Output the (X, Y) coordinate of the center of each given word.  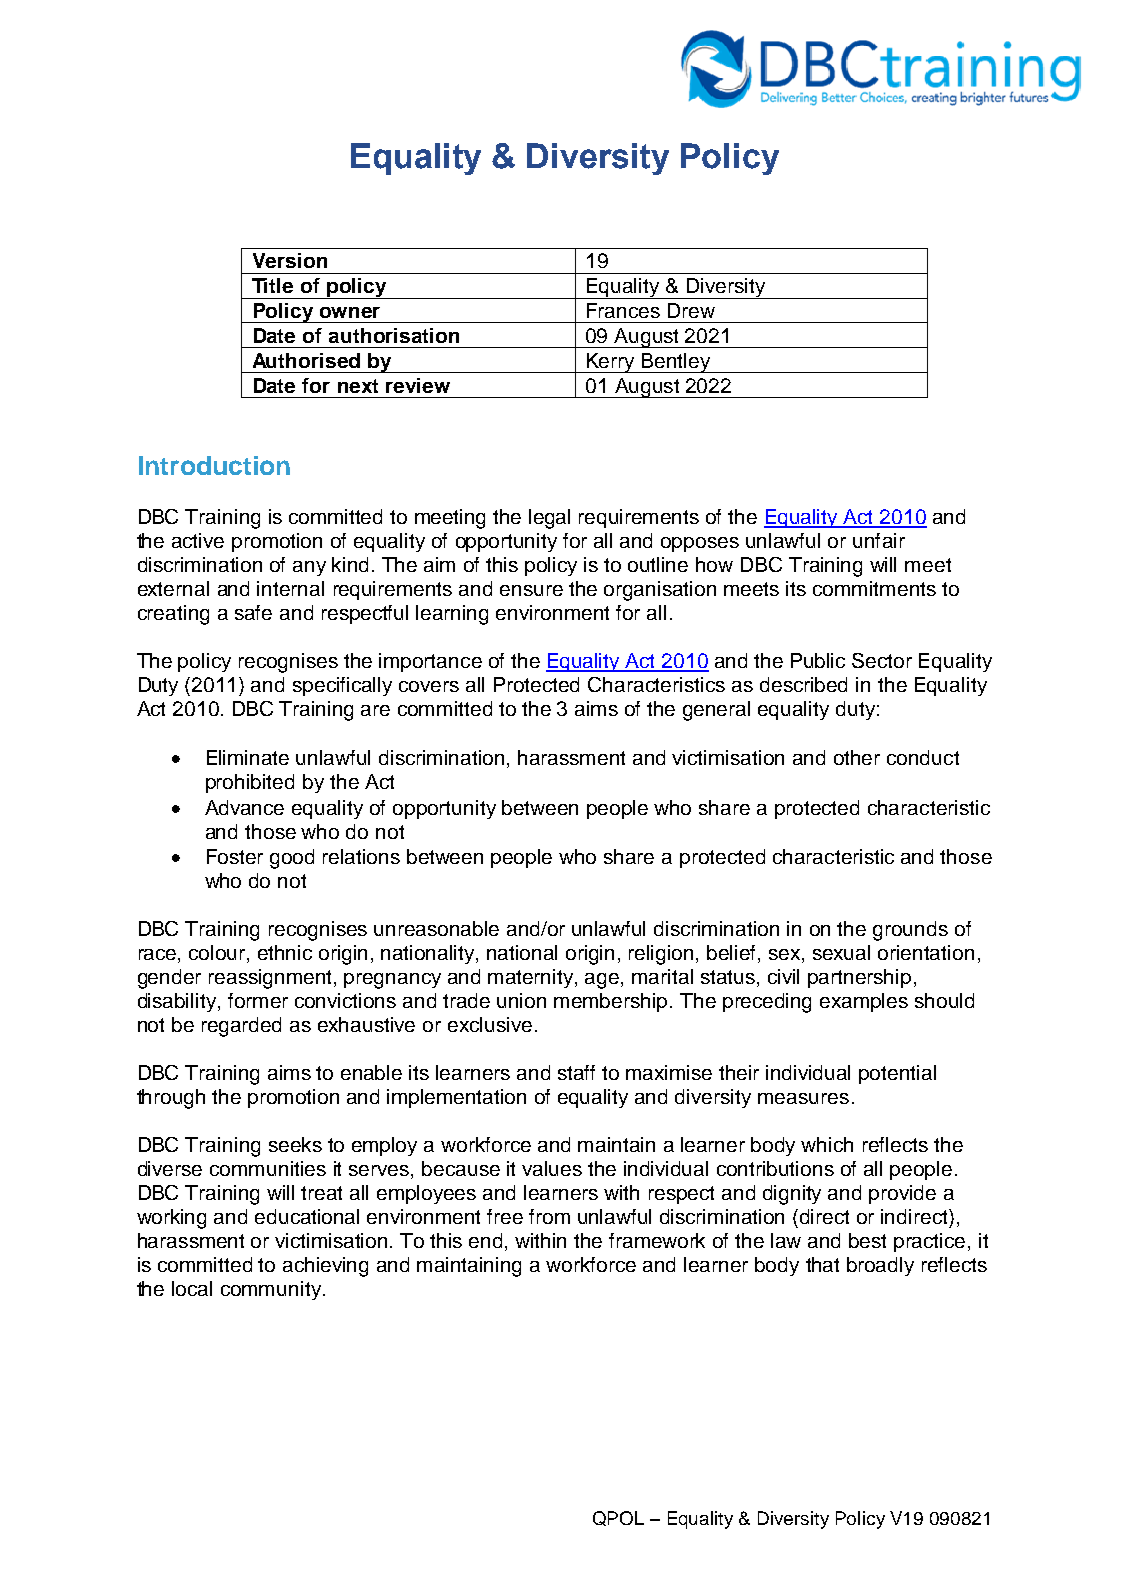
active (198, 540)
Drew (691, 310)
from (549, 1216)
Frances (623, 310)
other (857, 757)
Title (272, 285)
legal (549, 519)
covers (429, 686)
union (521, 1000)
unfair (879, 540)
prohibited (250, 783)
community (271, 1290)
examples (864, 1002)
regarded (241, 1027)
